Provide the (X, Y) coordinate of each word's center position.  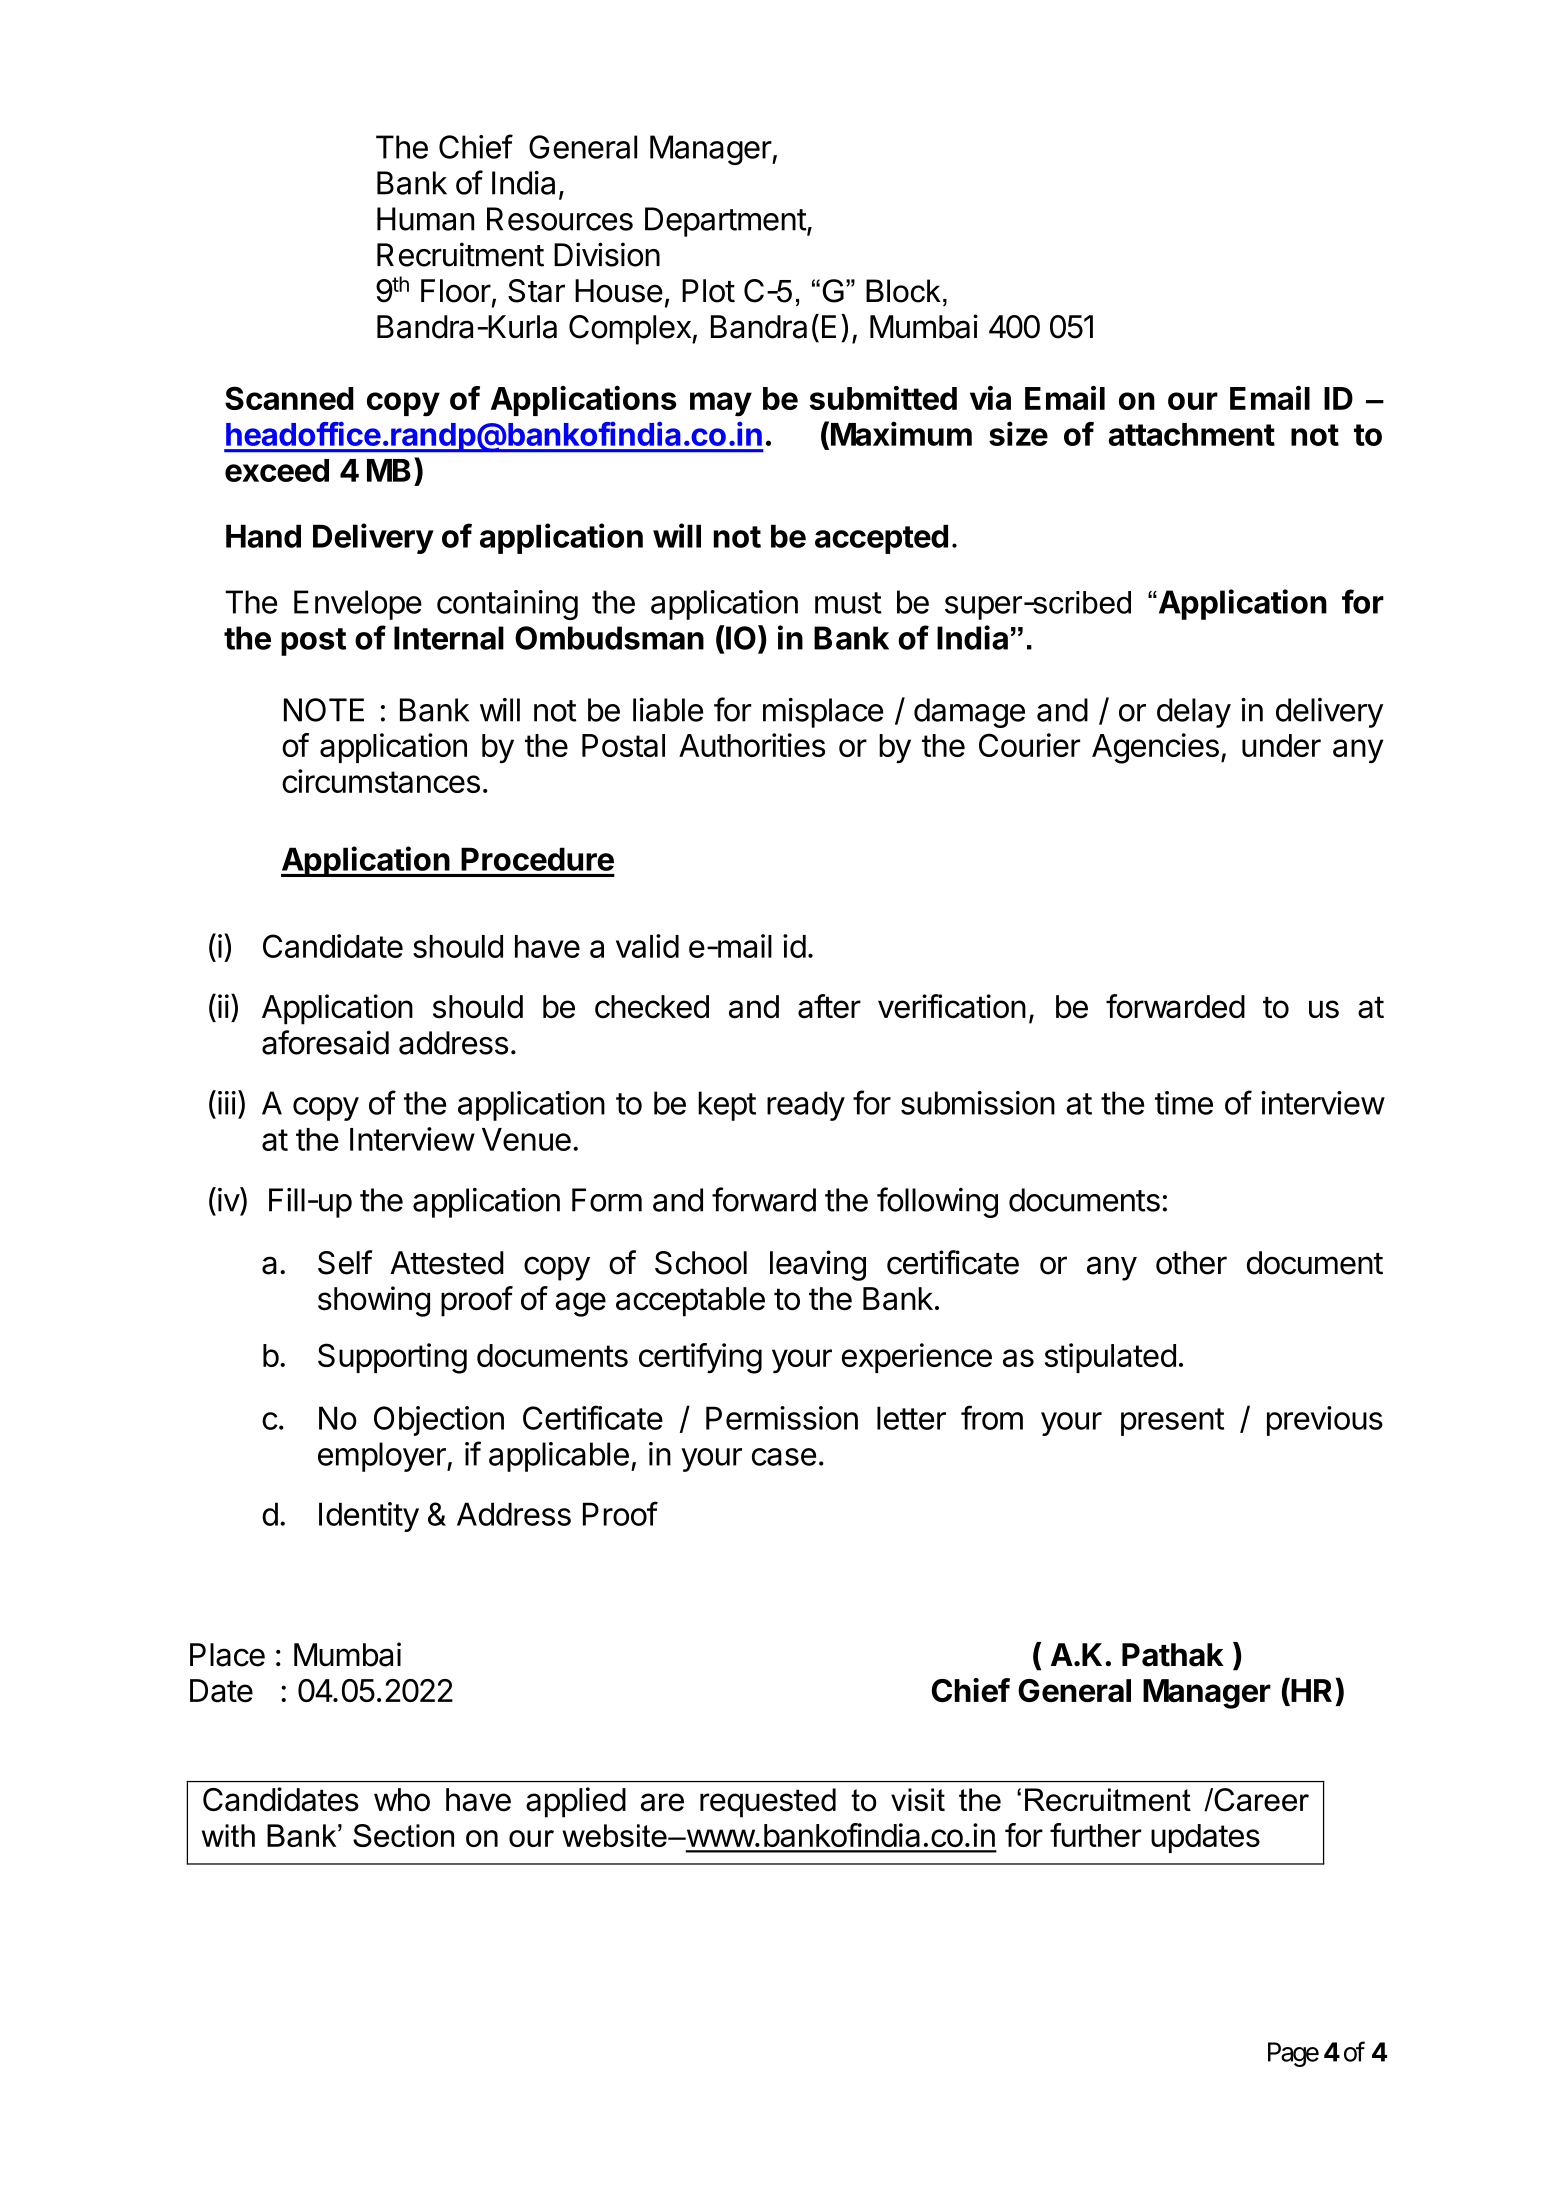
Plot (708, 291)
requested (768, 1803)
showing (374, 1301)
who (402, 1800)
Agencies (1155, 748)
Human (425, 219)
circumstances (381, 781)
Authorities (752, 745)
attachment (1192, 434)
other (1191, 1263)
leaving (818, 1265)
